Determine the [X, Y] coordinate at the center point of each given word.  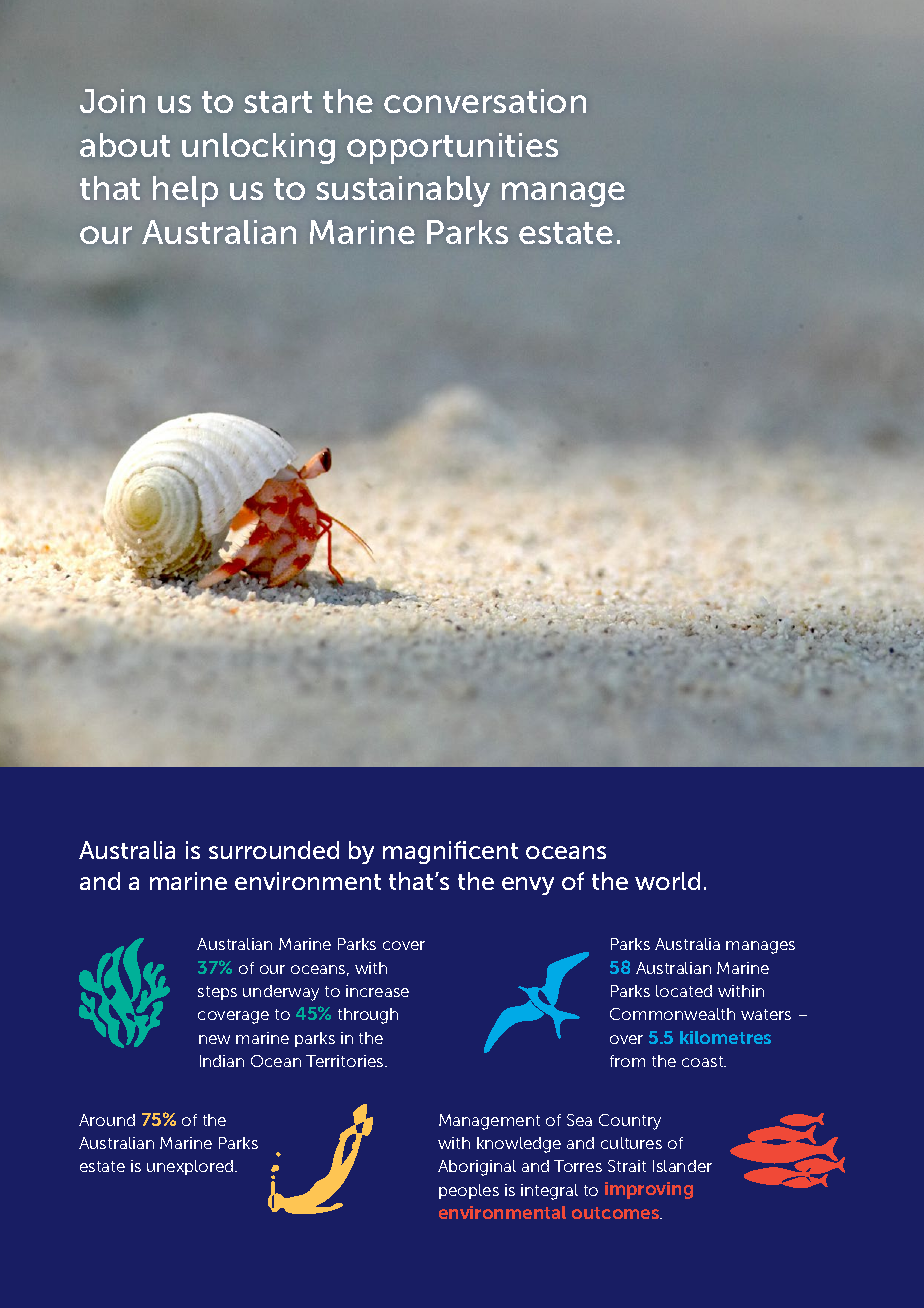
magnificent [450, 852]
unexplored [191, 1167]
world [667, 881]
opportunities [452, 148]
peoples [469, 1191]
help [185, 191]
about [125, 145]
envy [528, 886]
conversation [485, 101]
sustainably [403, 191]
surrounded [274, 850]
